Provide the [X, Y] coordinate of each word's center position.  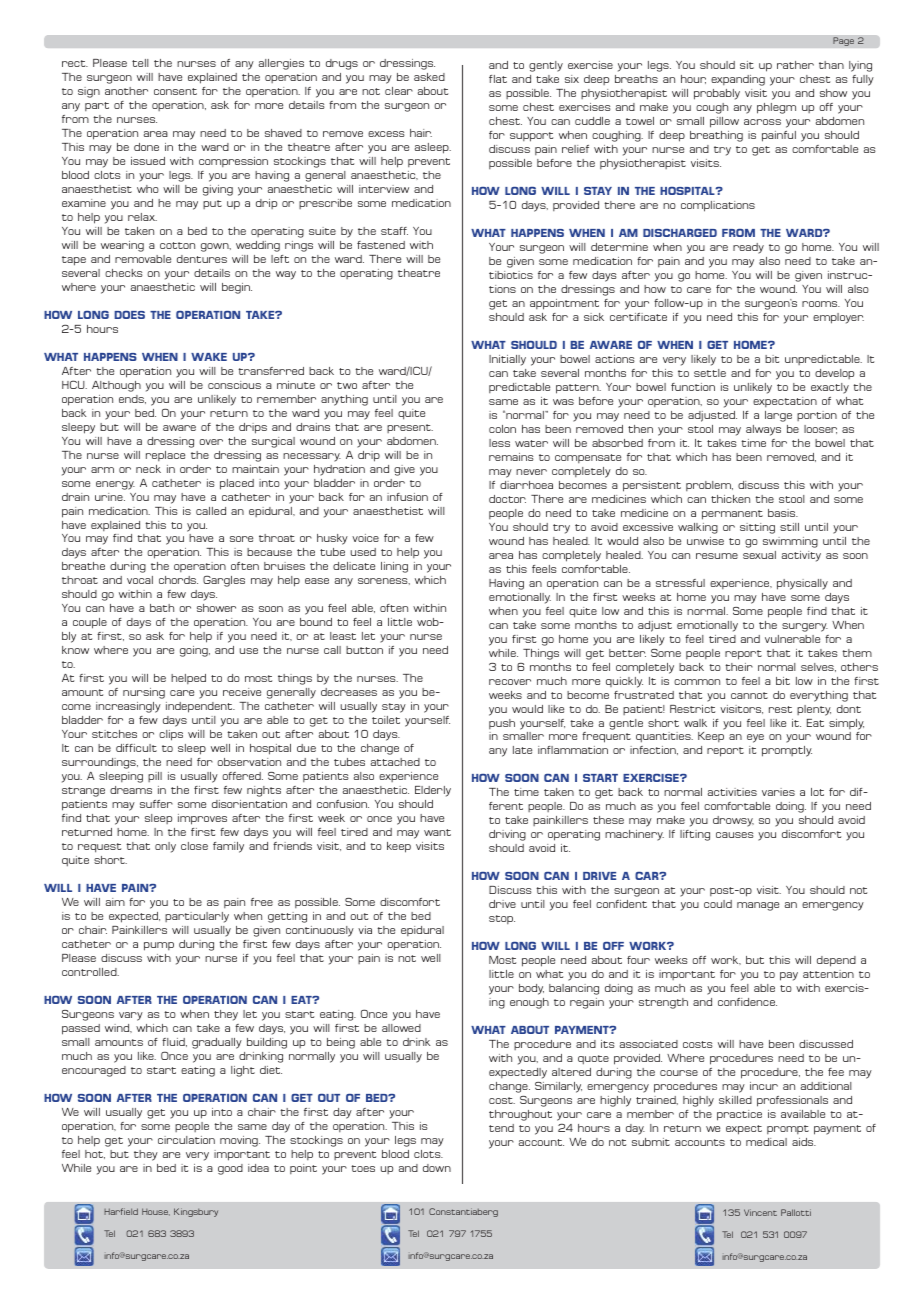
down [437, 1168]
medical [766, 1142]
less [499, 443]
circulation [186, 1140]
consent [175, 91]
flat [498, 79]
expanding [738, 80]
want [437, 832]
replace [165, 456]
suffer [156, 804]
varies [778, 792]
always [763, 430]
